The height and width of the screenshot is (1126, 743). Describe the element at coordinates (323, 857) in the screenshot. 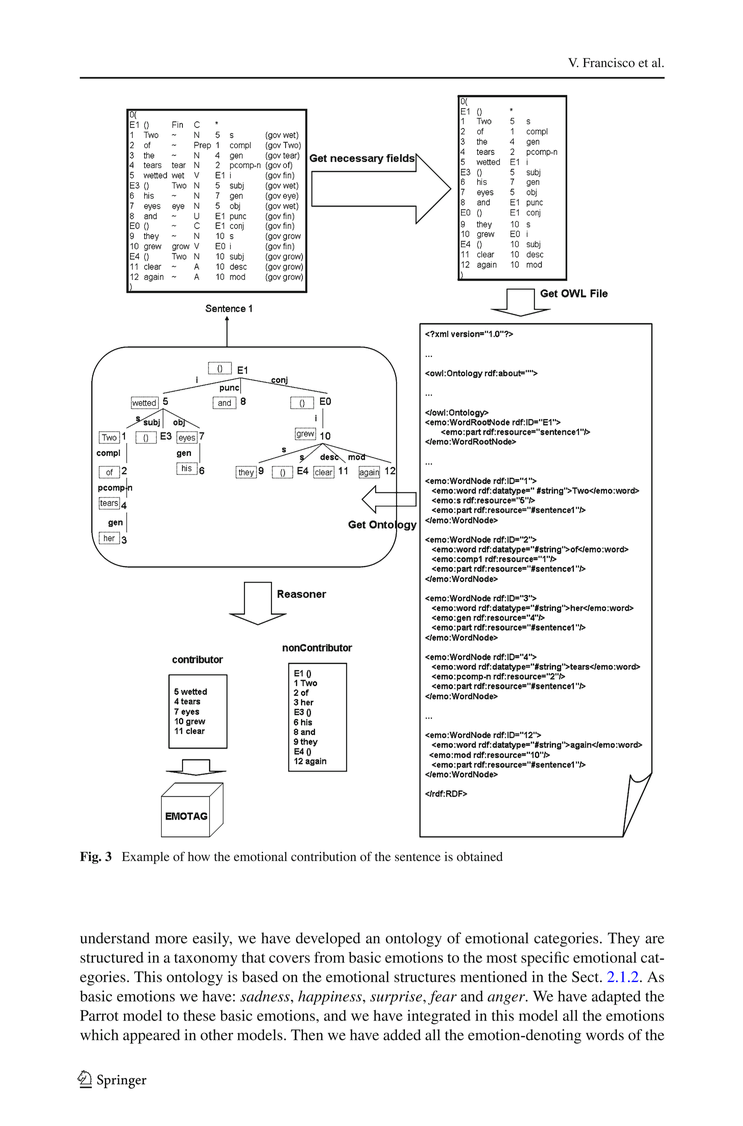

I see `contribution` at that location.
